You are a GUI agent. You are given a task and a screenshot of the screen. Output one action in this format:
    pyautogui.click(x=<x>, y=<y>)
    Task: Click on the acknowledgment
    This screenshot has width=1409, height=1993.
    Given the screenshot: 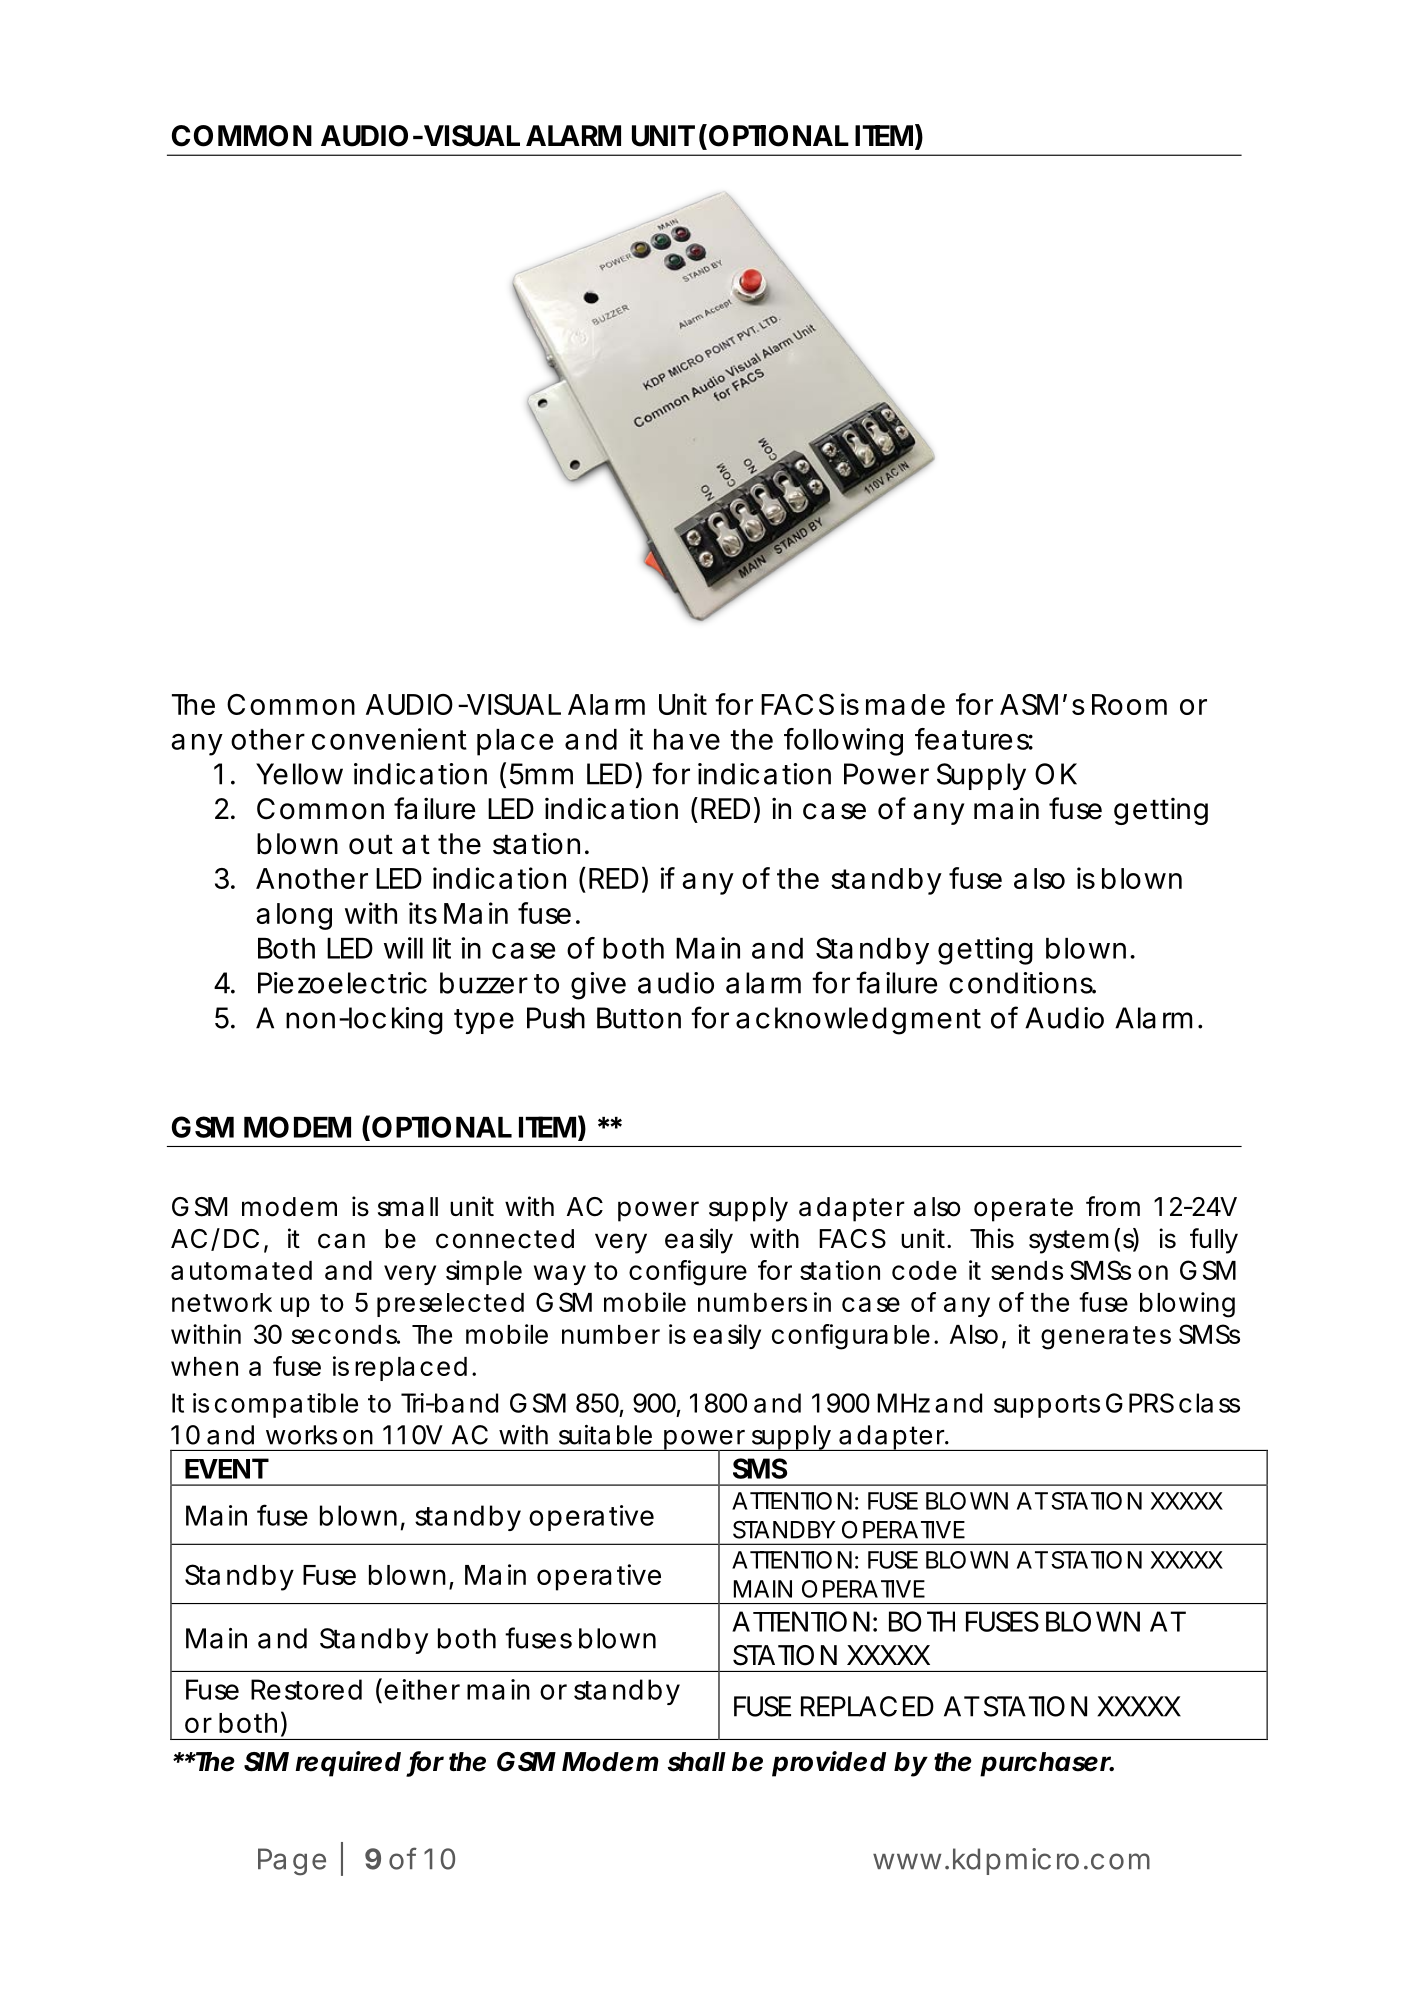 What is the action you would take?
    pyautogui.click(x=858, y=1021)
